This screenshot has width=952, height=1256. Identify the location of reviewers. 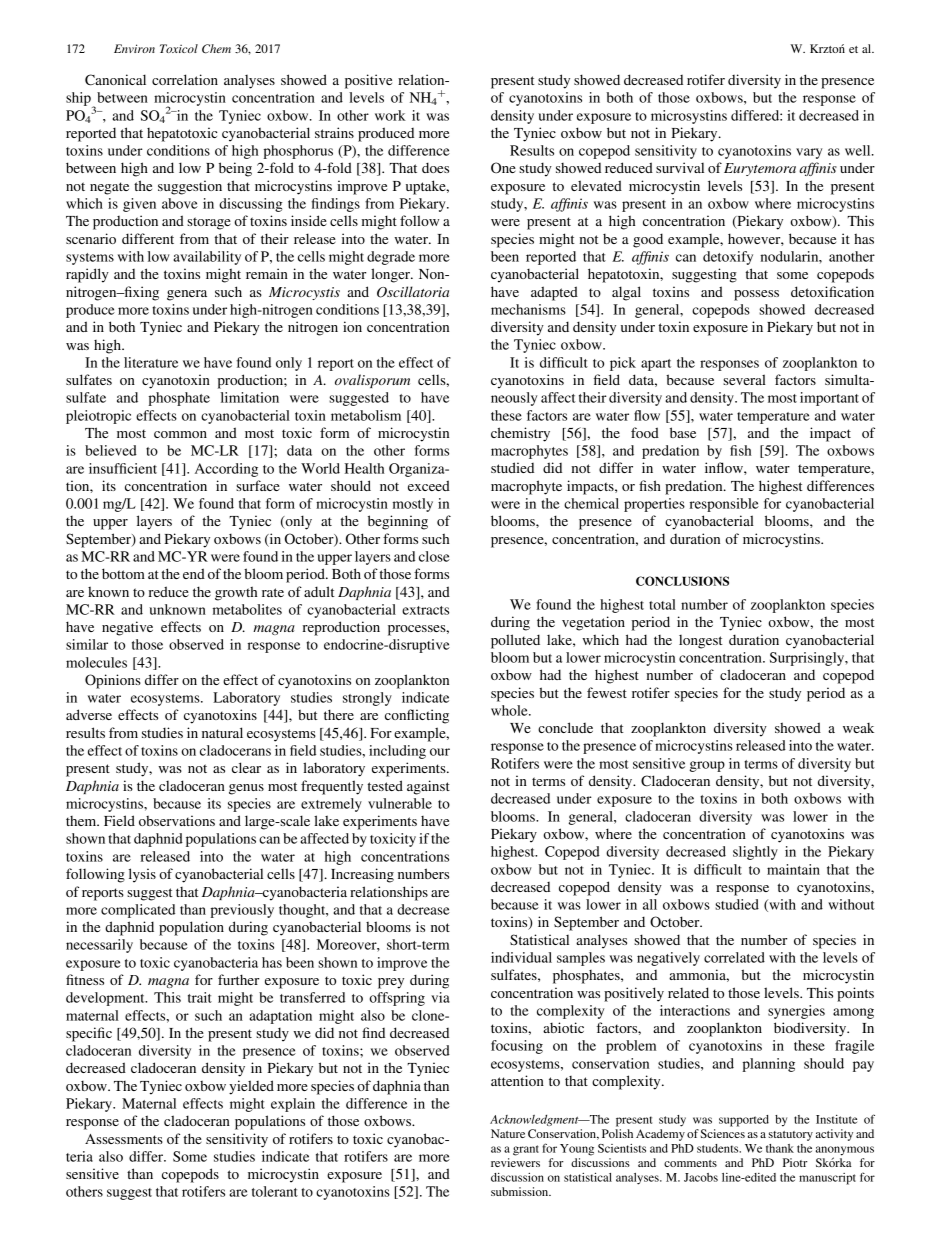
(515, 1162).
